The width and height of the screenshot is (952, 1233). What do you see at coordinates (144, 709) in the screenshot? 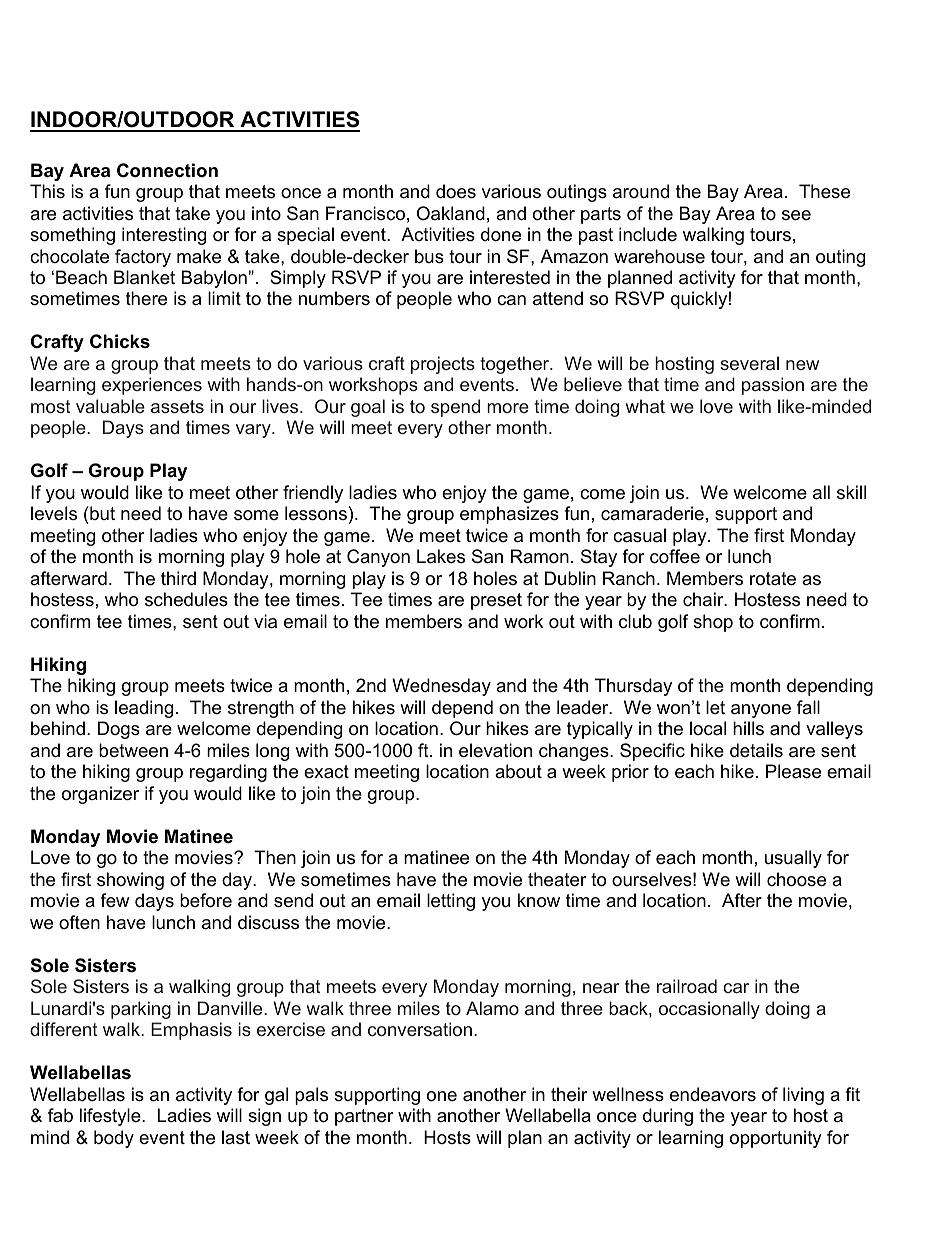
I see `leading` at bounding box center [144, 709].
